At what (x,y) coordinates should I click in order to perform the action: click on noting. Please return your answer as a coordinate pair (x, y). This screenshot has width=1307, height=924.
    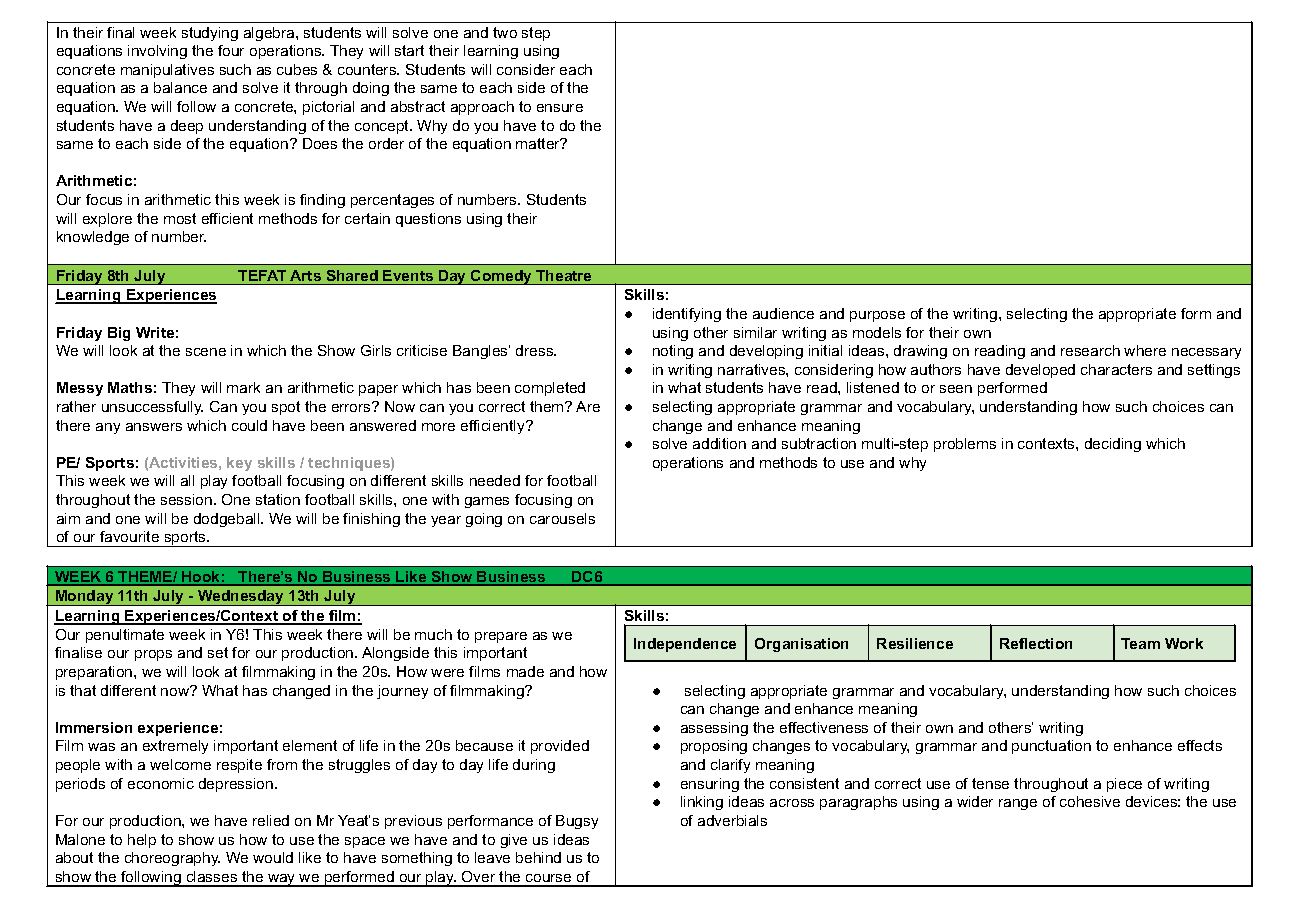
    Looking at the image, I should click on (673, 352).
